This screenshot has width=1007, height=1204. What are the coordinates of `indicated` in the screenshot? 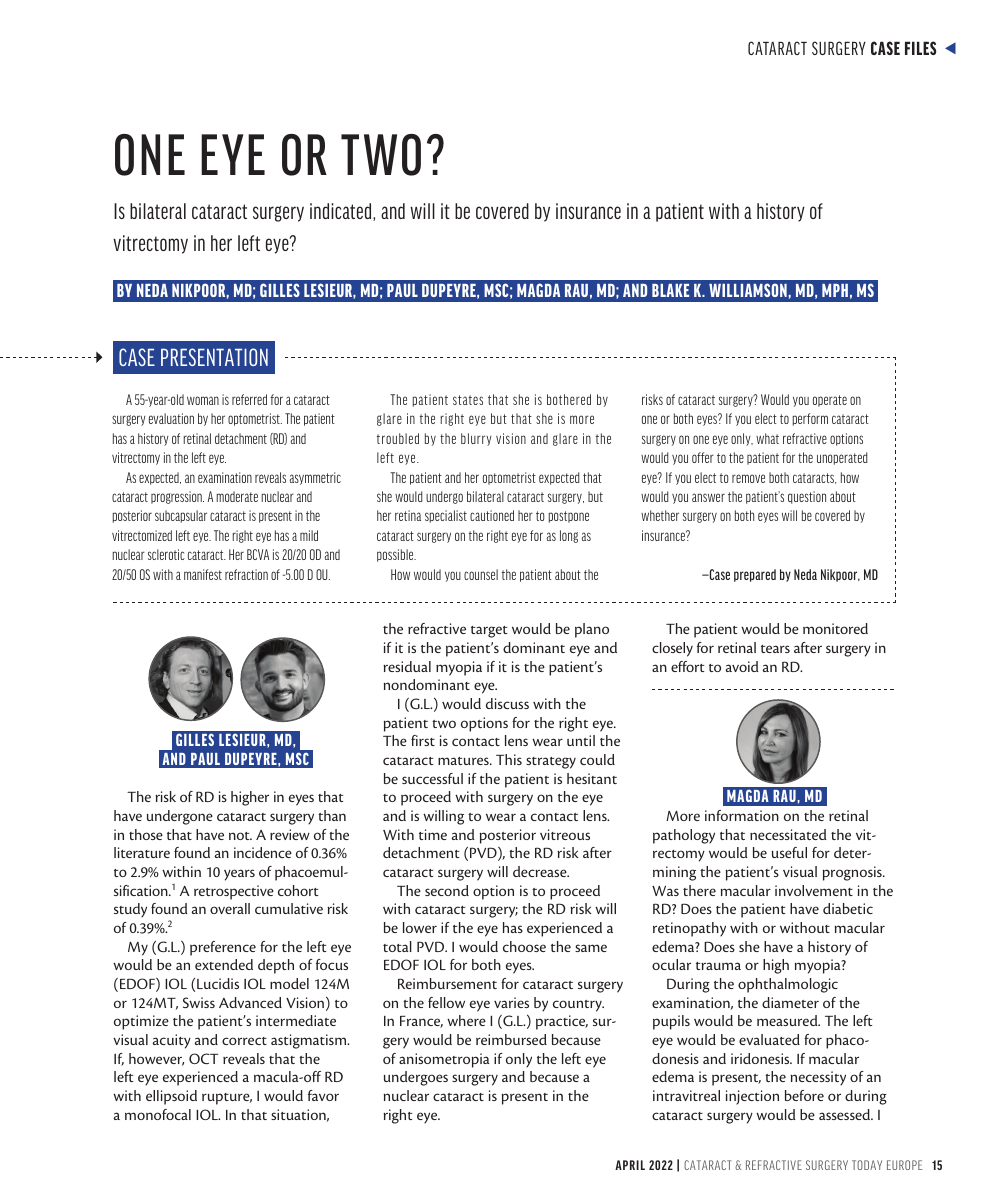 It's located at (342, 212).
